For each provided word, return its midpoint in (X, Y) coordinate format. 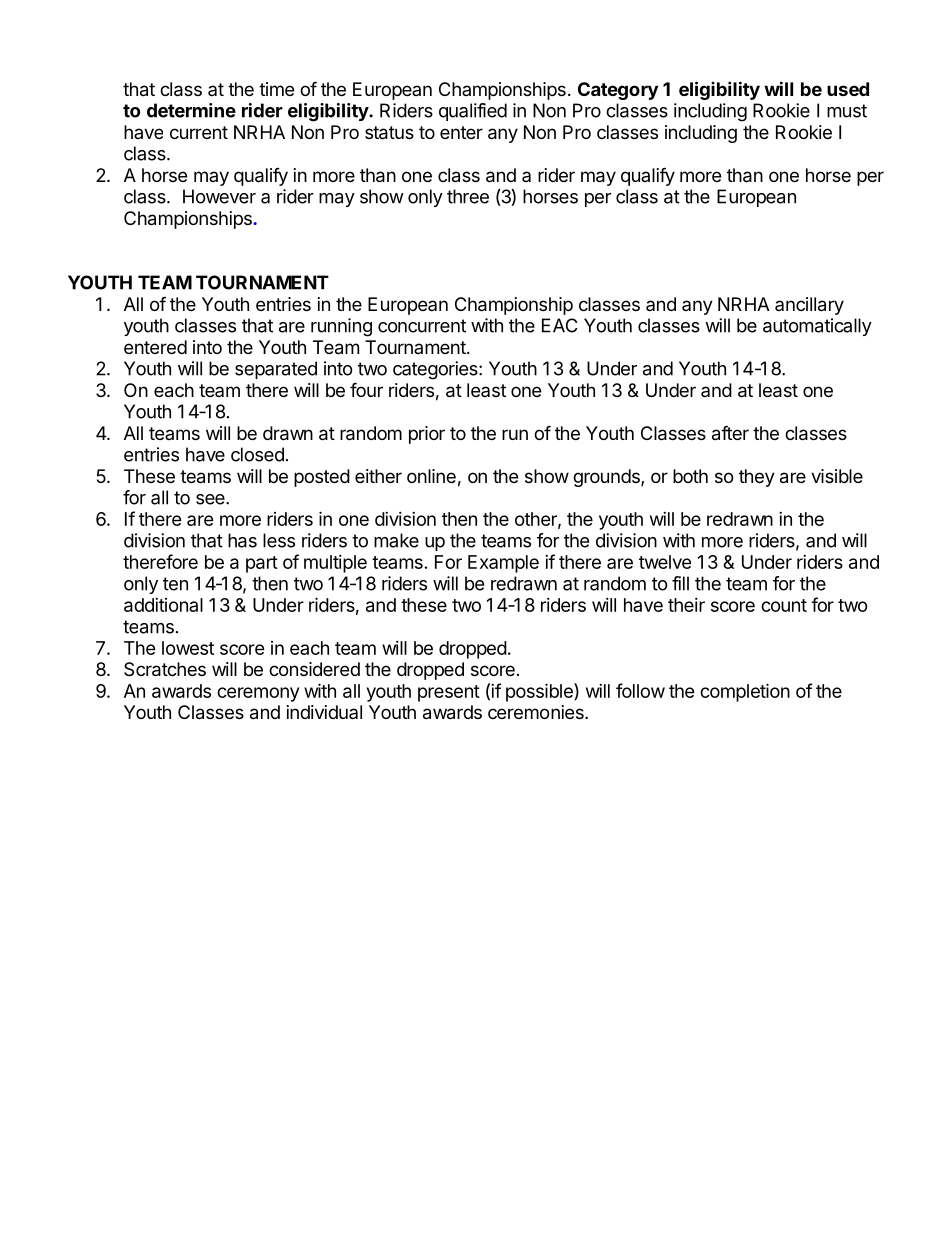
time (276, 89)
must (847, 111)
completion (745, 692)
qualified (473, 112)
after (730, 433)
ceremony (258, 694)
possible (540, 692)
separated (276, 370)
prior (427, 435)
